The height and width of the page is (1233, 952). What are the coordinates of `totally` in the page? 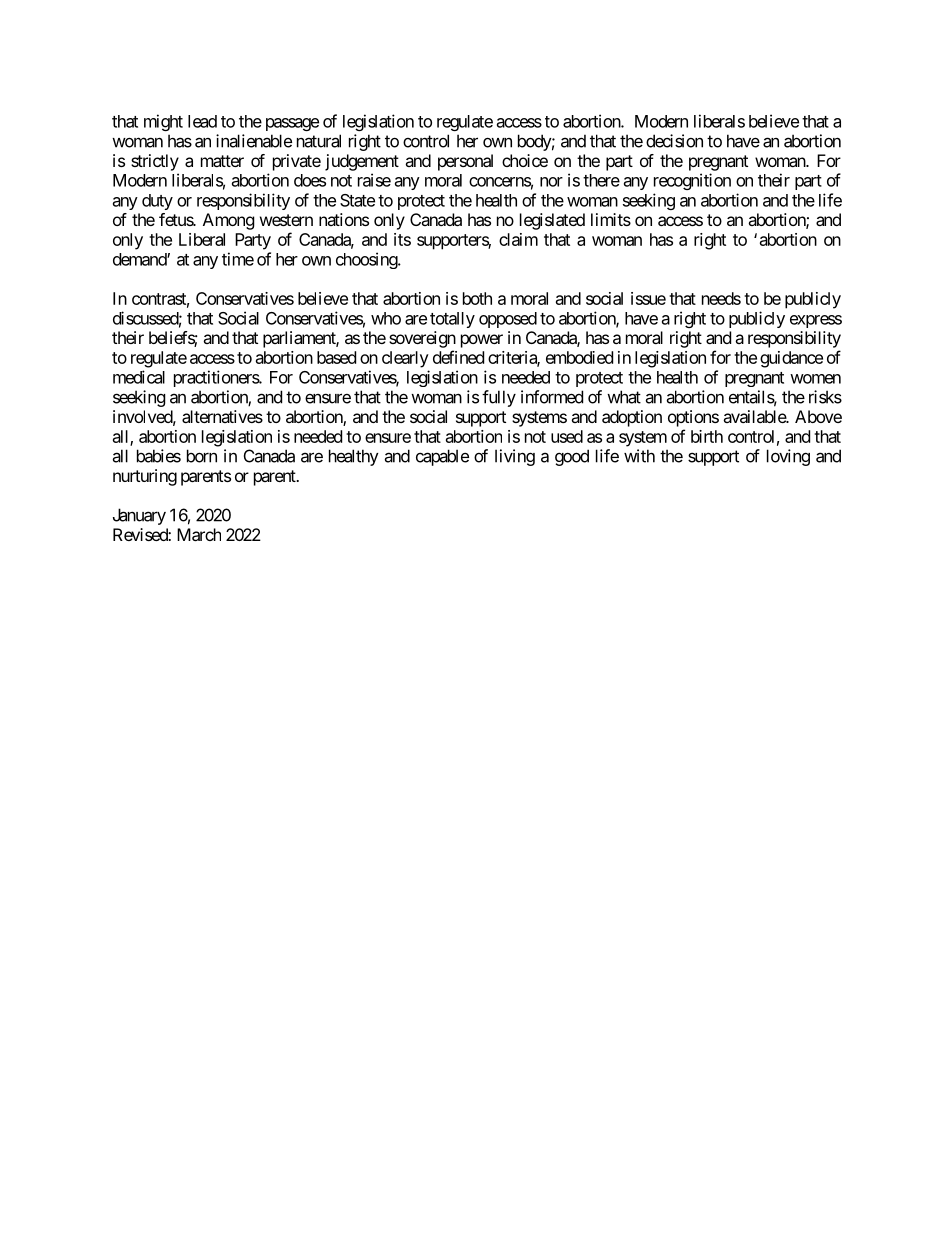 It's located at (452, 320).
